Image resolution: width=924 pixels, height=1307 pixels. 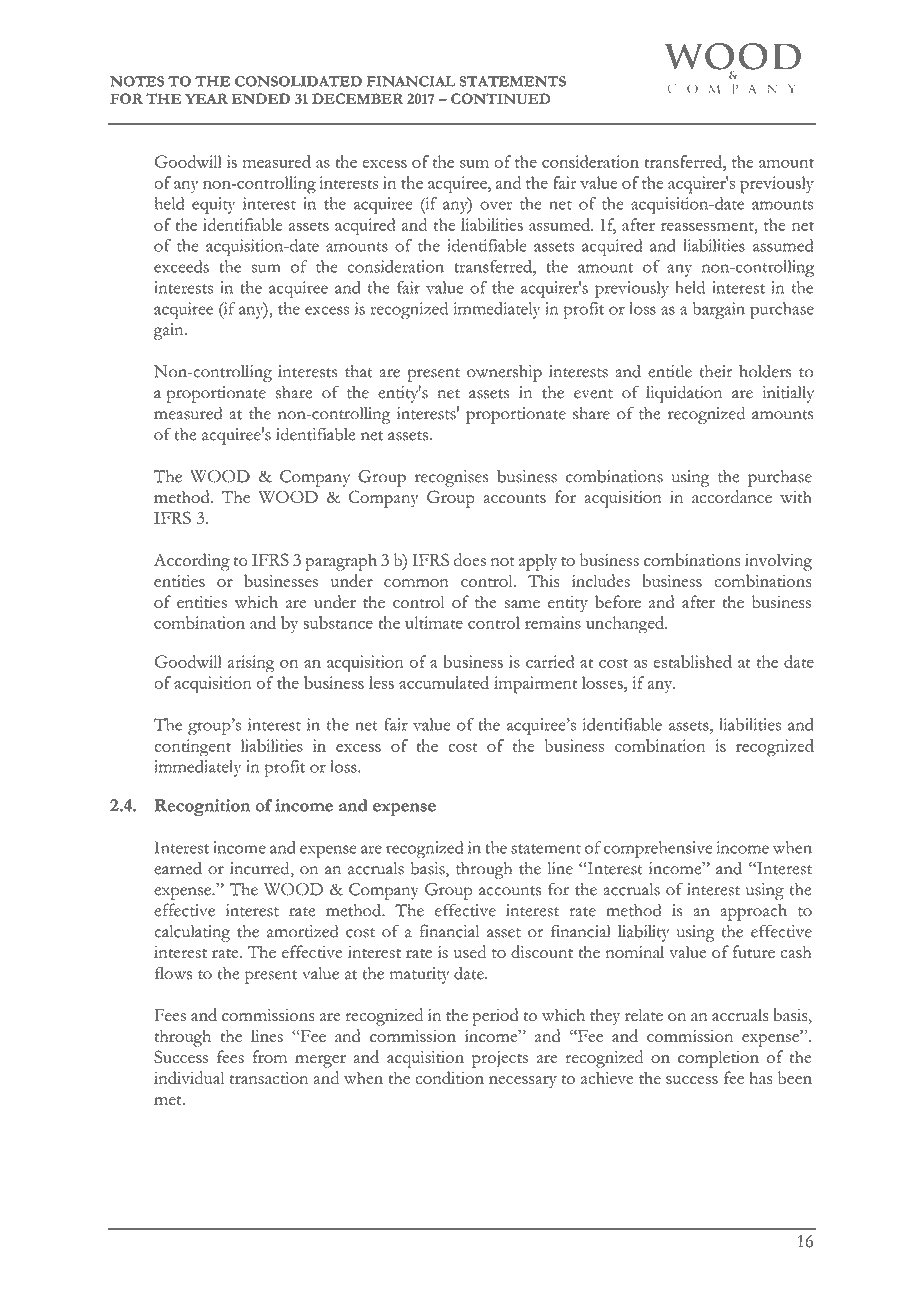 I want to click on individual, so click(x=189, y=1077).
